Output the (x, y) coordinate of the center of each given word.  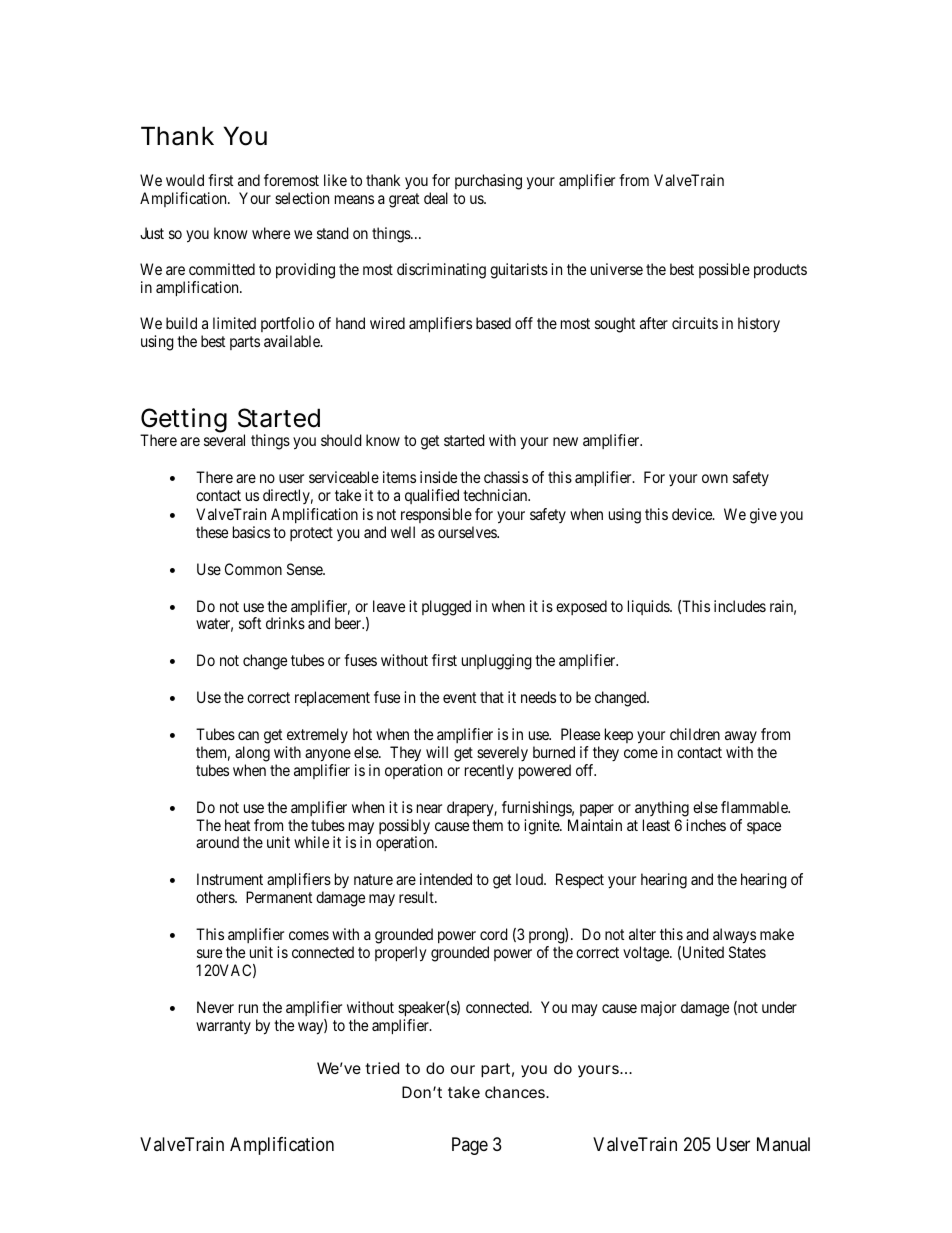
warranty (223, 1027)
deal (436, 198)
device (693, 514)
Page (470, 1146)
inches (706, 825)
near (429, 808)
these (212, 532)
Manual (783, 1144)
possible (724, 270)
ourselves (468, 532)
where (271, 233)
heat (237, 825)
